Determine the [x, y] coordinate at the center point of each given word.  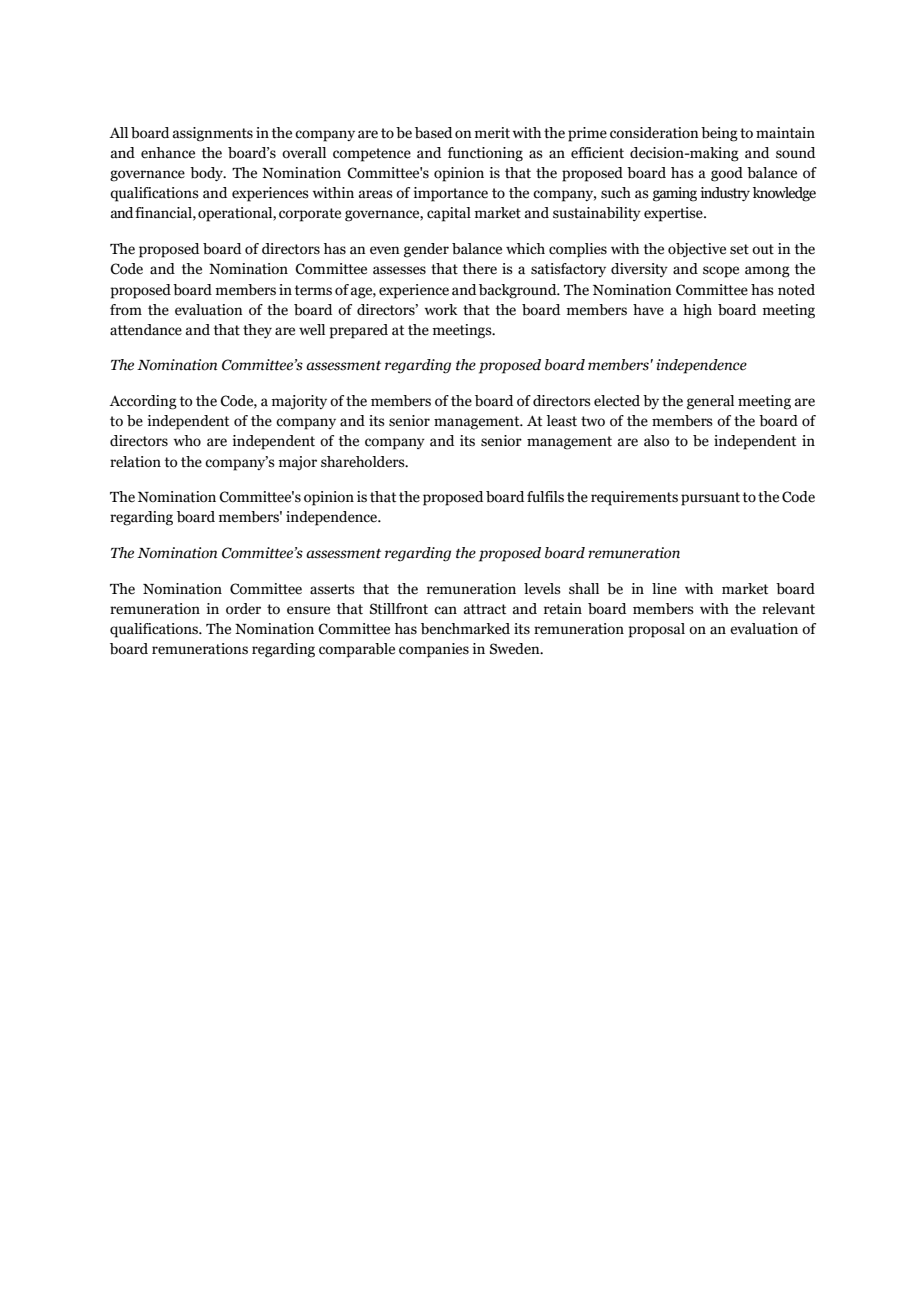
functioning [485, 154]
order [243, 609]
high [697, 311]
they [257, 331]
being [719, 134]
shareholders [364, 462]
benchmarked [465, 629]
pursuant [710, 499]
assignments [213, 134]
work [441, 310]
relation [135, 462]
